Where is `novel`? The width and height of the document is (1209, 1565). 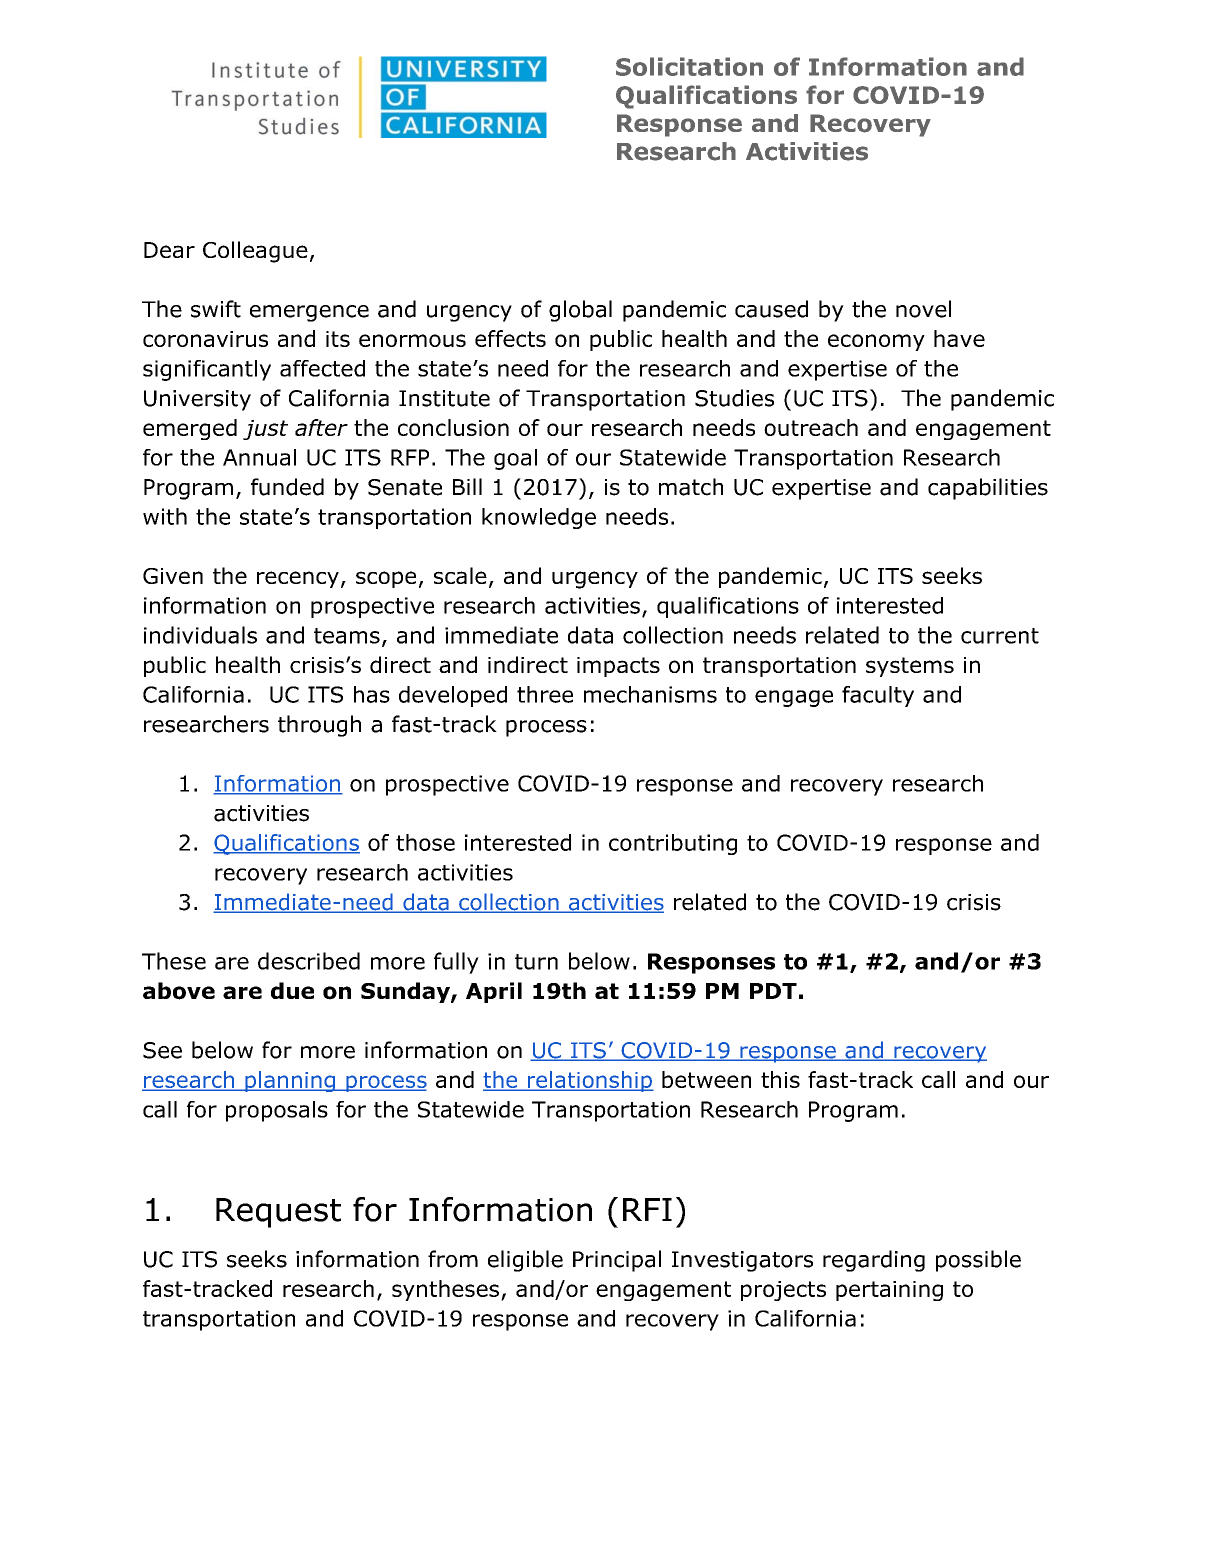 novel is located at coordinates (923, 309).
